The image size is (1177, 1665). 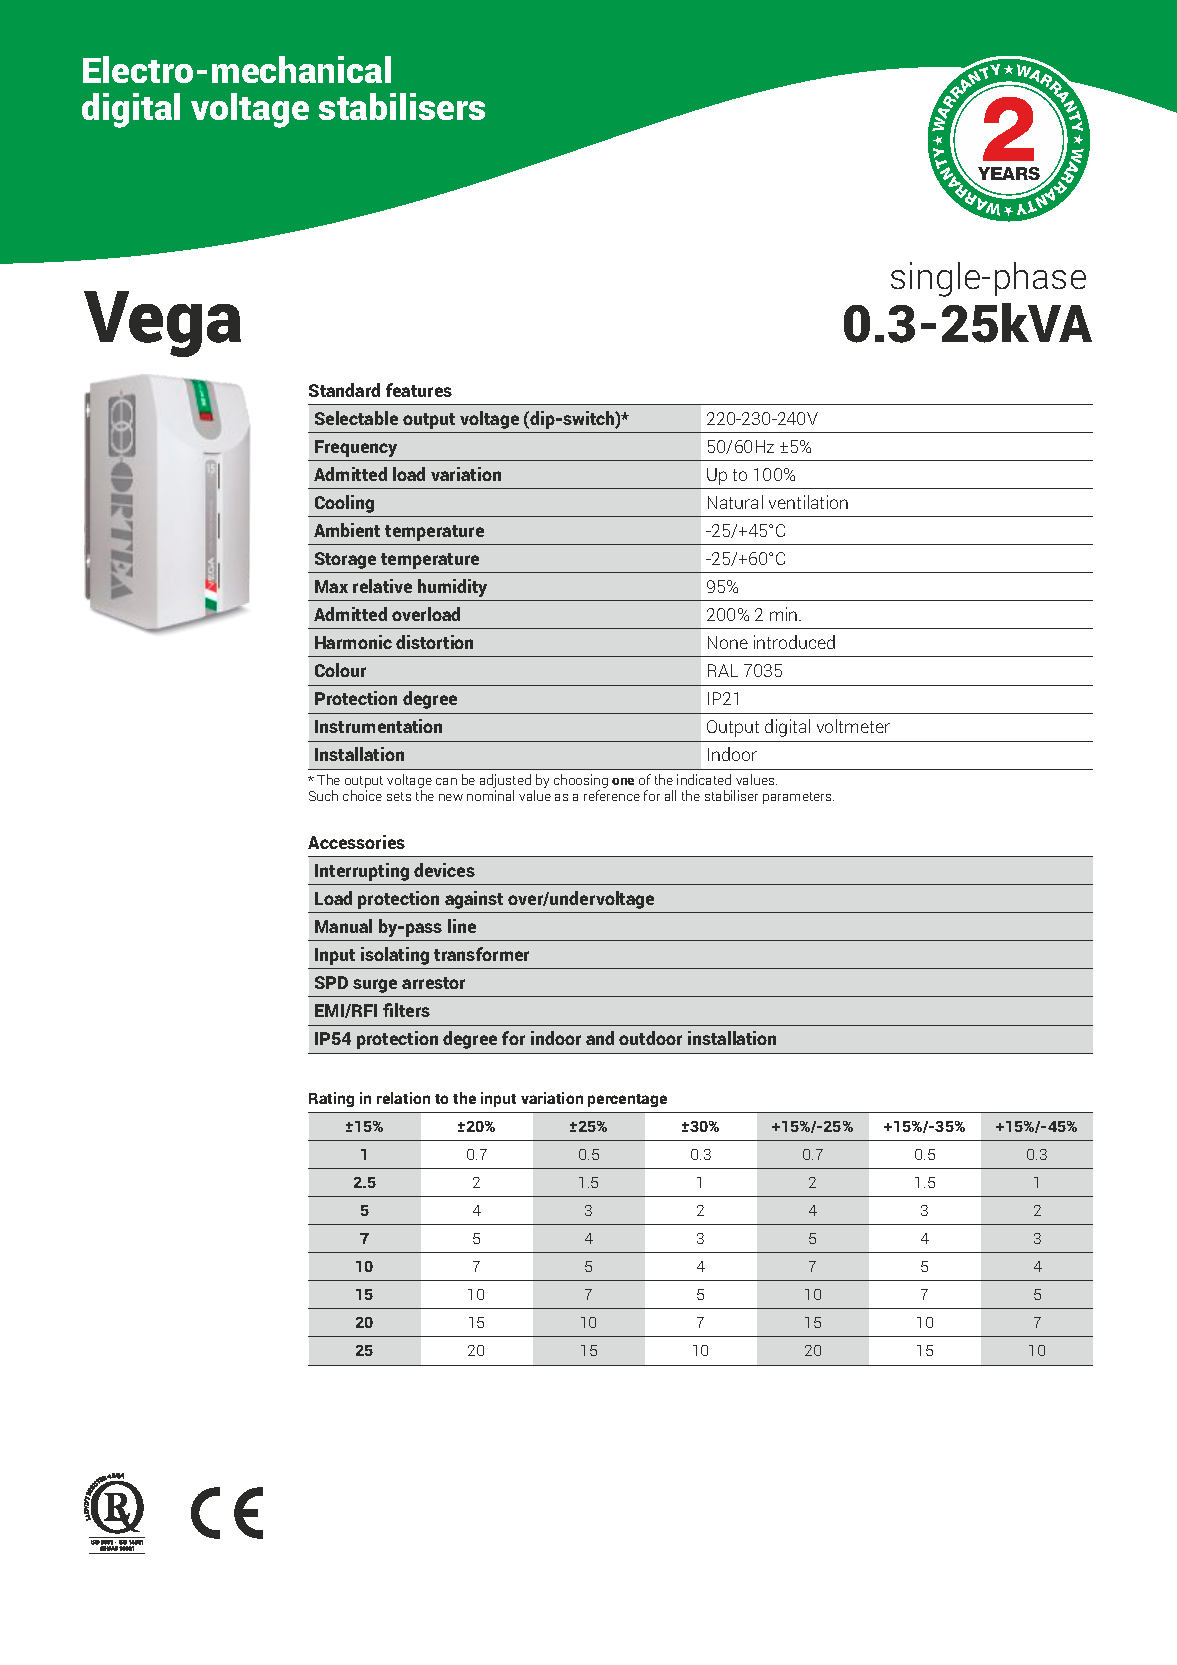 I want to click on YEARS, so click(x=1010, y=175).
